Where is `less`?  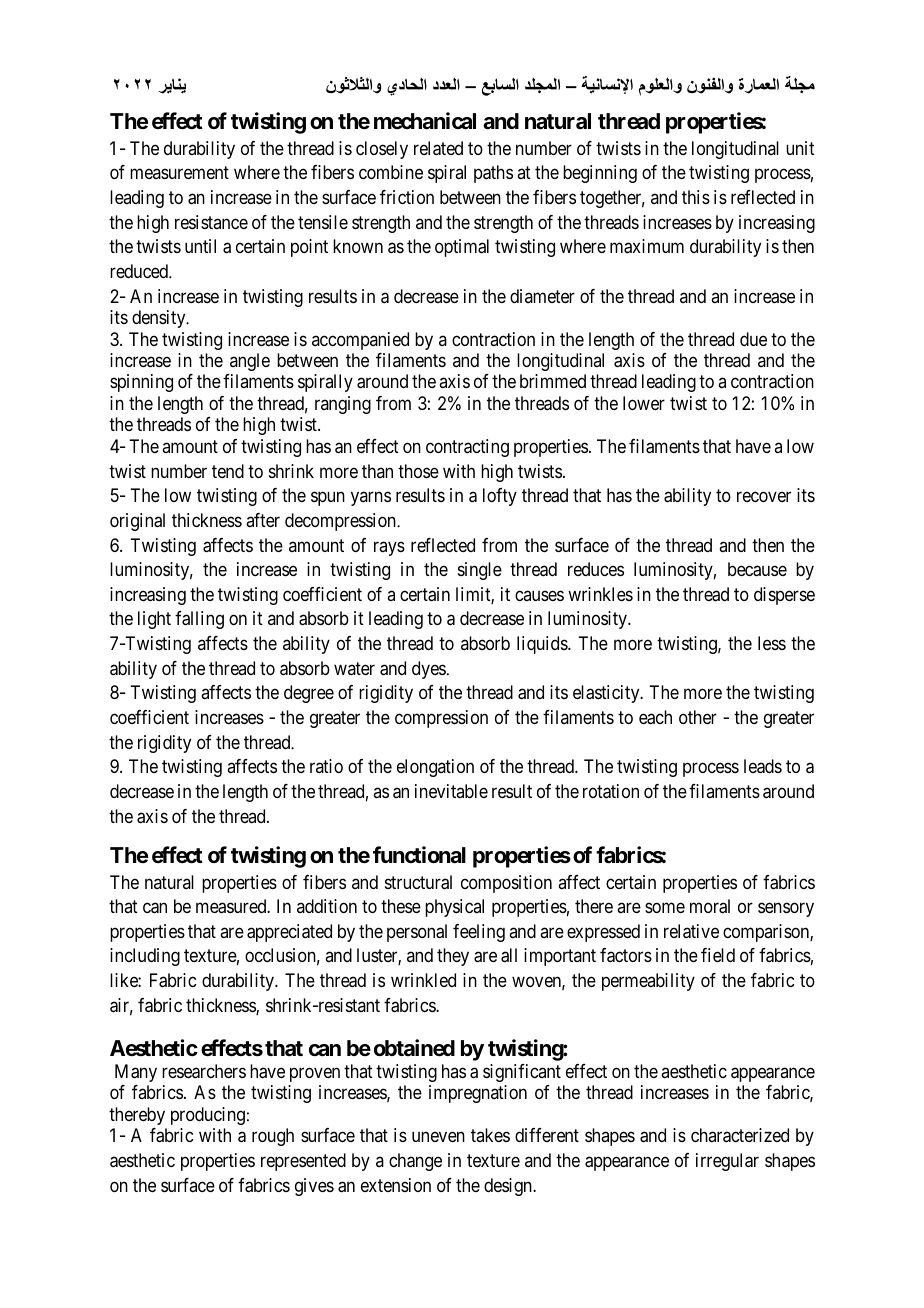 less is located at coordinates (772, 643).
